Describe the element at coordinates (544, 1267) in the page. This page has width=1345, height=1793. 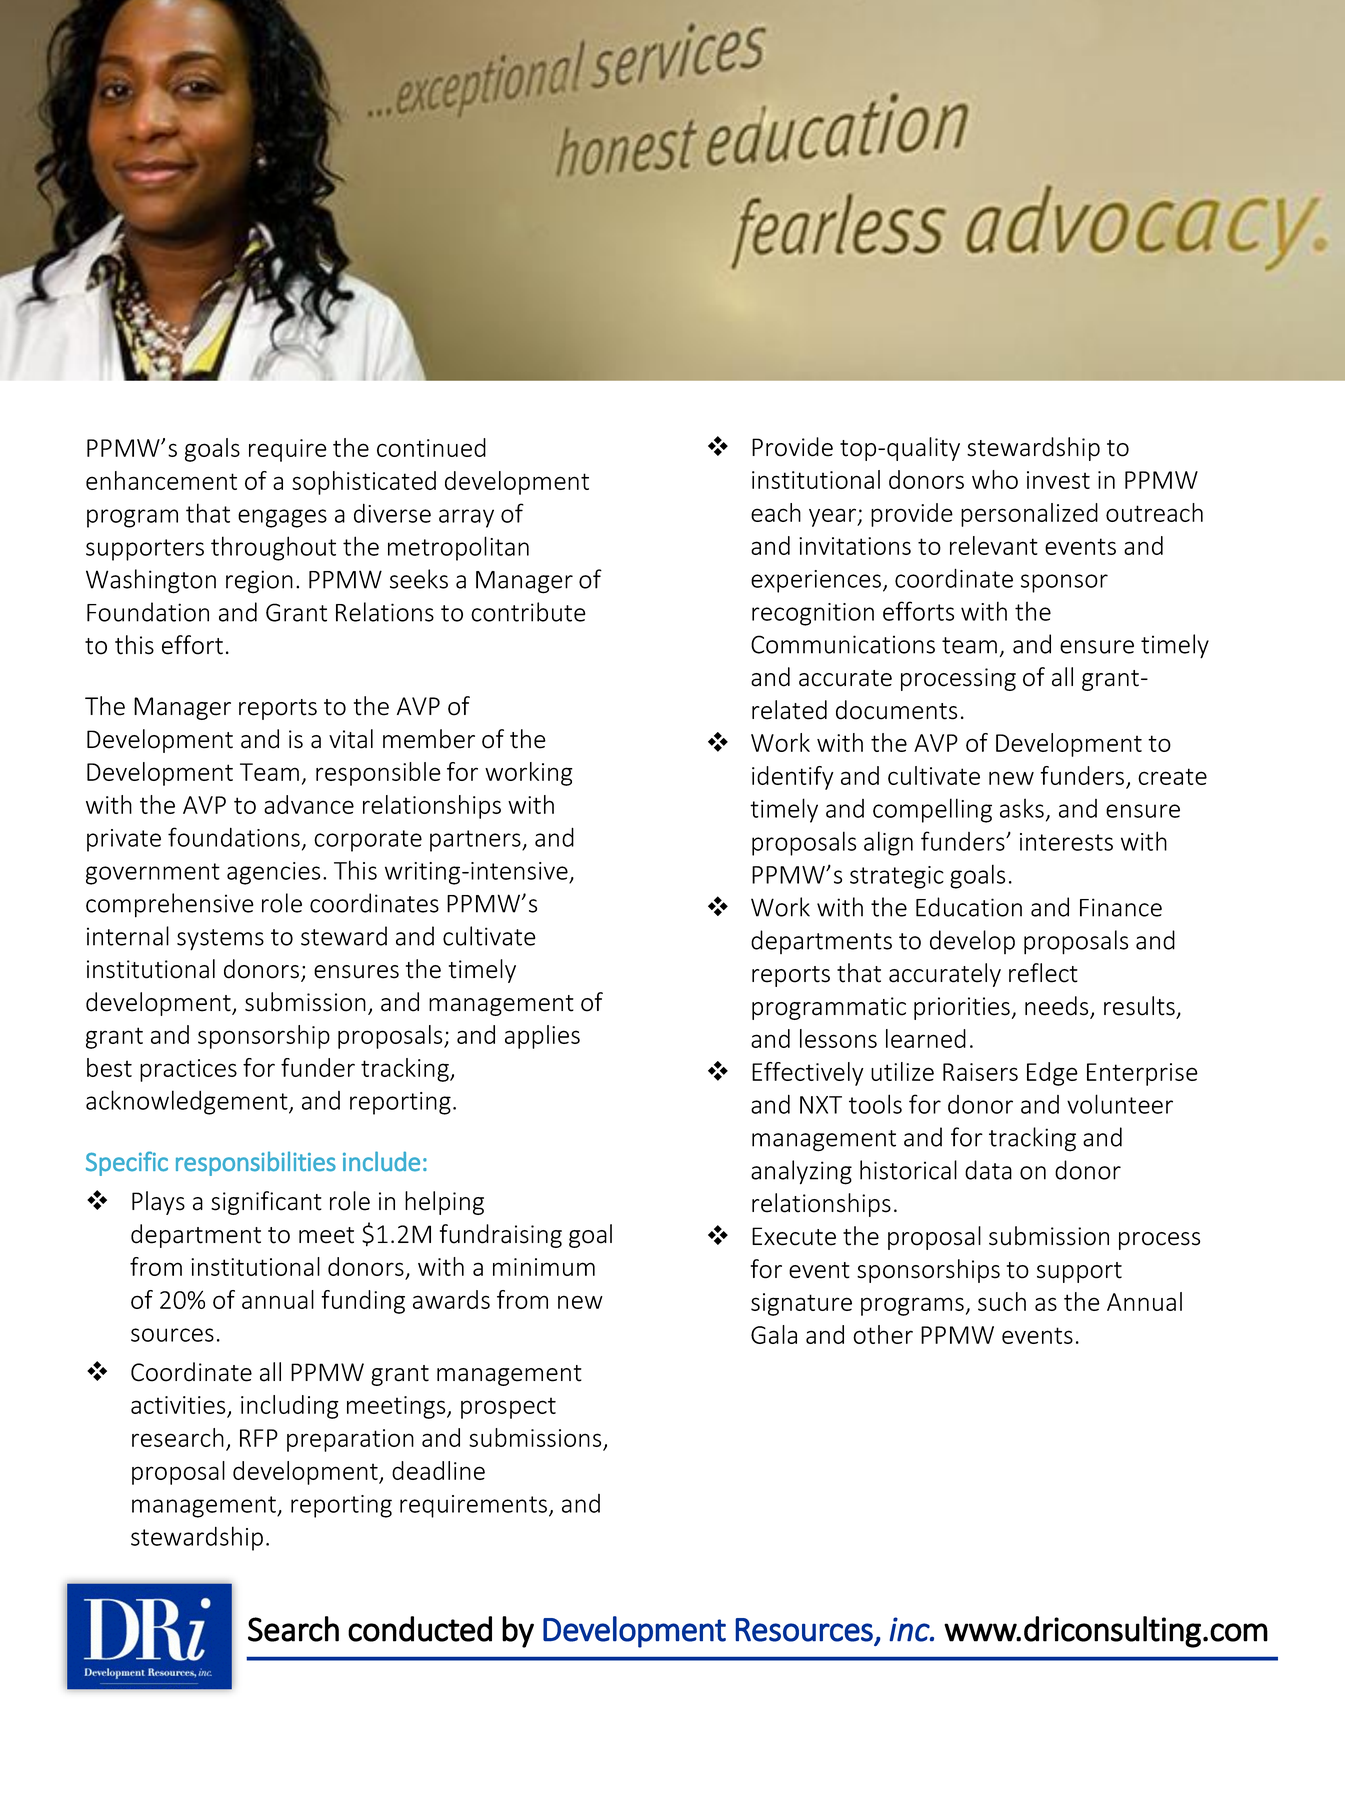
I see `minimum` at that location.
